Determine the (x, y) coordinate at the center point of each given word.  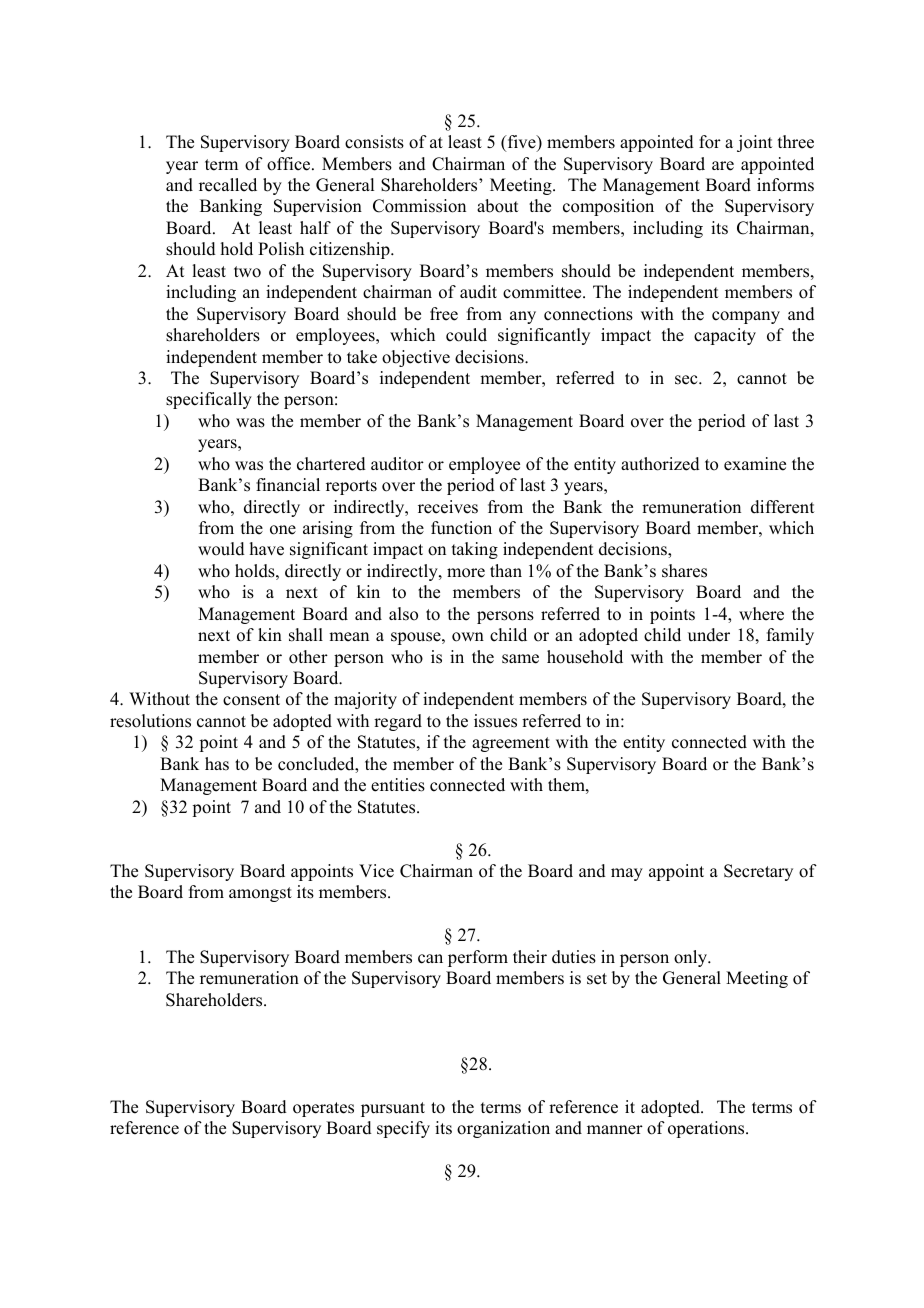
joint (754, 143)
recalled (228, 185)
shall (306, 635)
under (709, 635)
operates (323, 1109)
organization (503, 1129)
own (468, 637)
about (497, 206)
